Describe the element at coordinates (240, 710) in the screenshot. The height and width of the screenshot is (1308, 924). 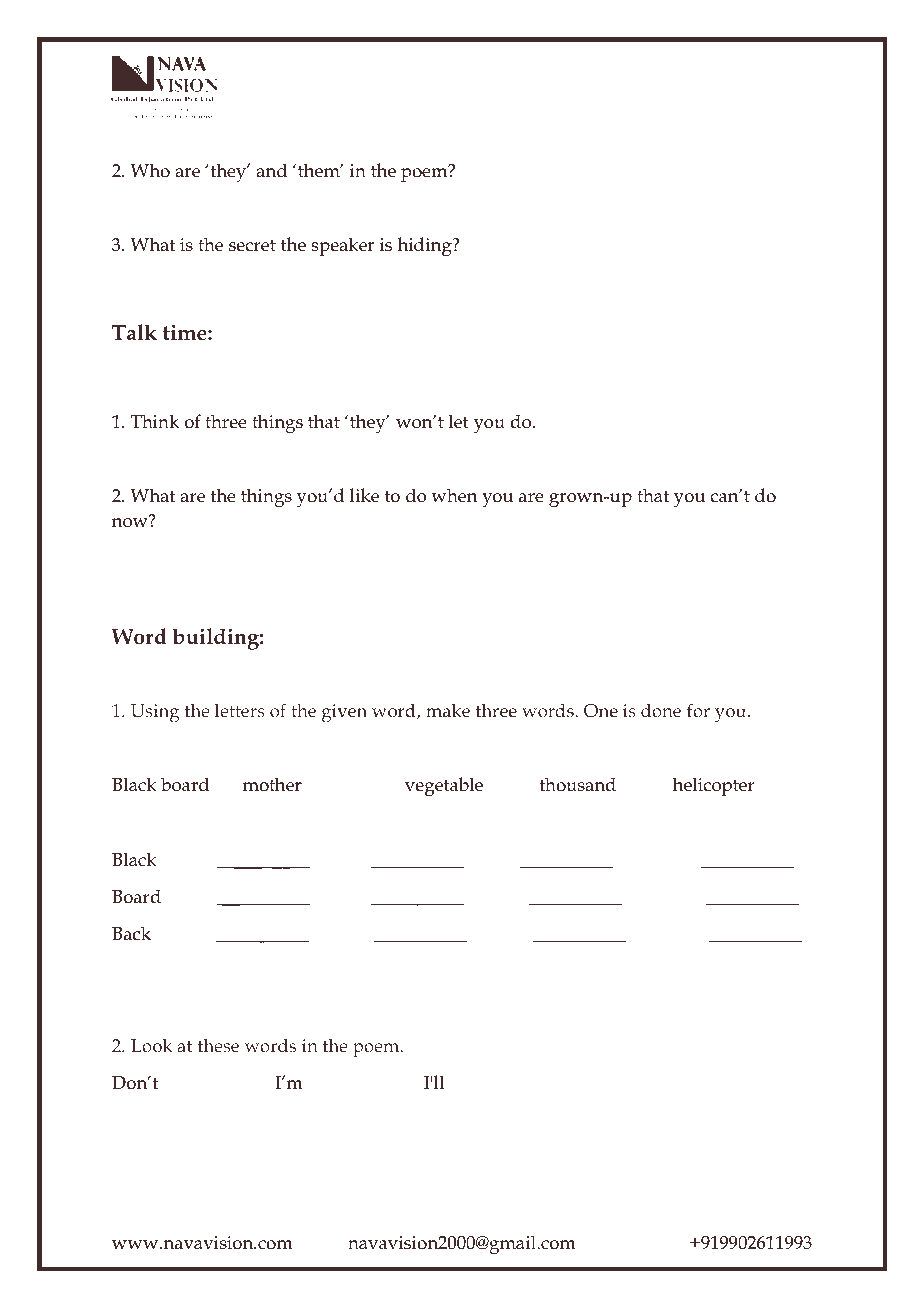
I see `letters` at that location.
